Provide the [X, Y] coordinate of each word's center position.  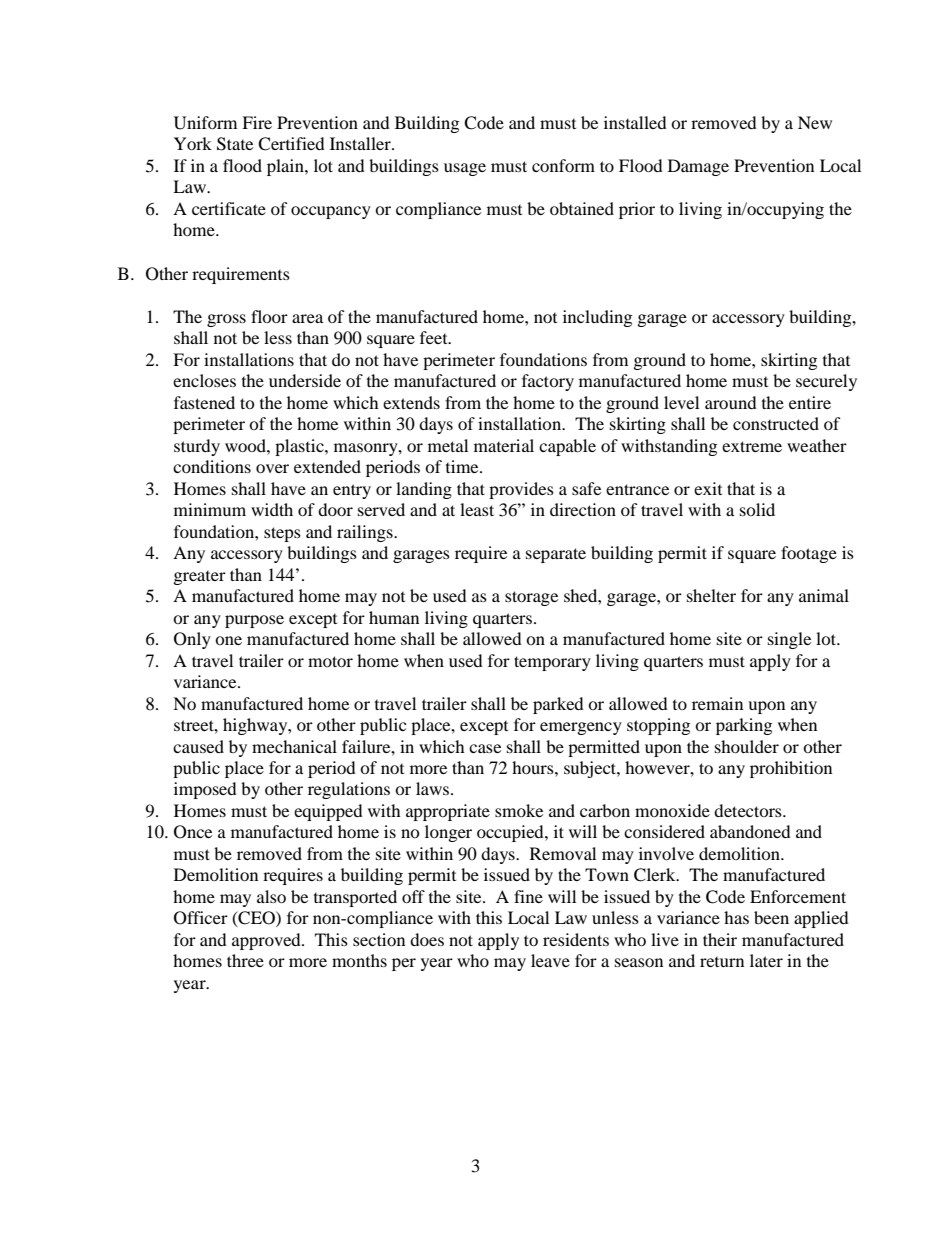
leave [550, 960]
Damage [698, 167]
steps [282, 534]
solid [757, 509]
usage [465, 169]
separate [556, 555]
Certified [291, 144]
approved [267, 941]
